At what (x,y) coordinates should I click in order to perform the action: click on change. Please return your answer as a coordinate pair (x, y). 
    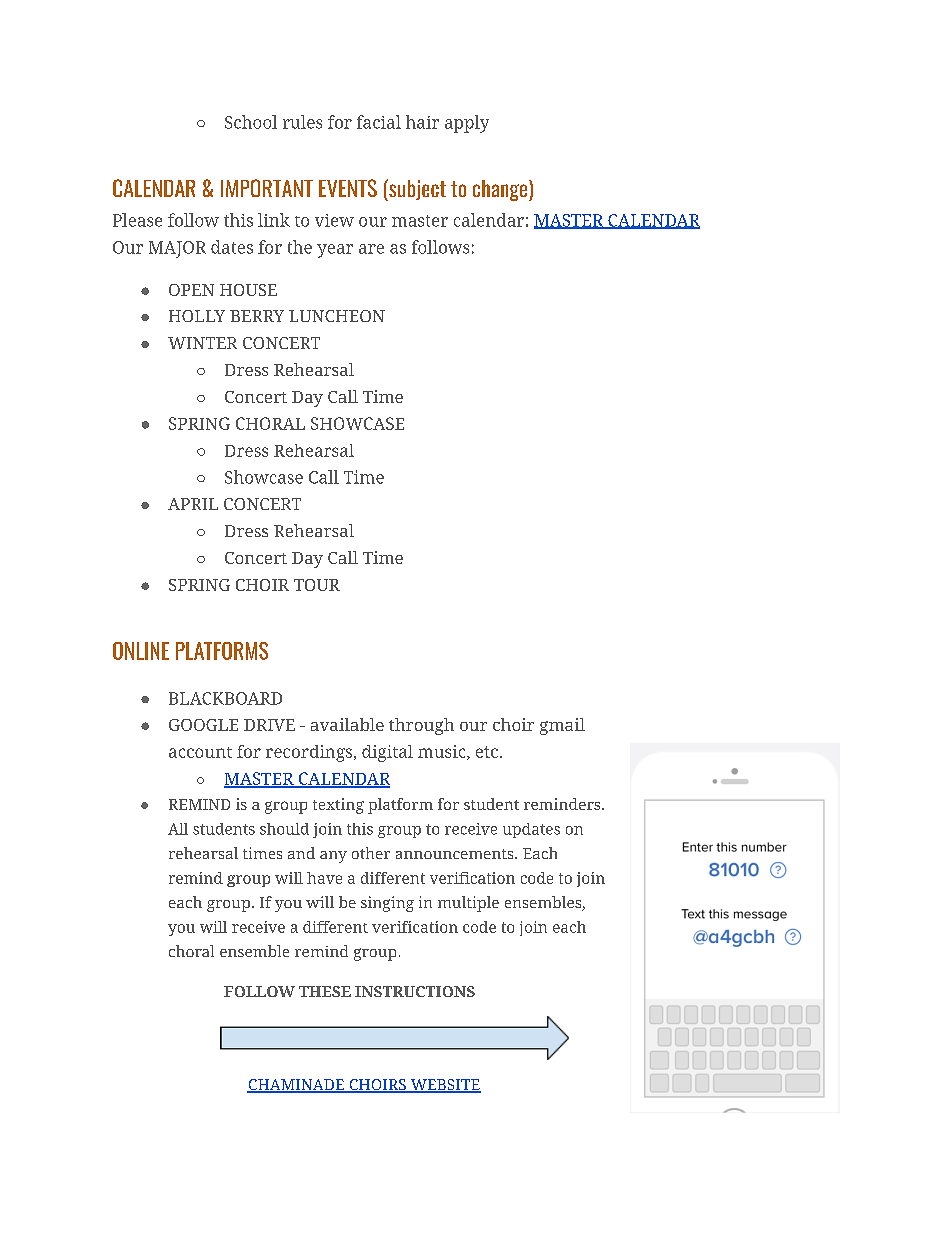
    Looking at the image, I should click on (501, 190).
